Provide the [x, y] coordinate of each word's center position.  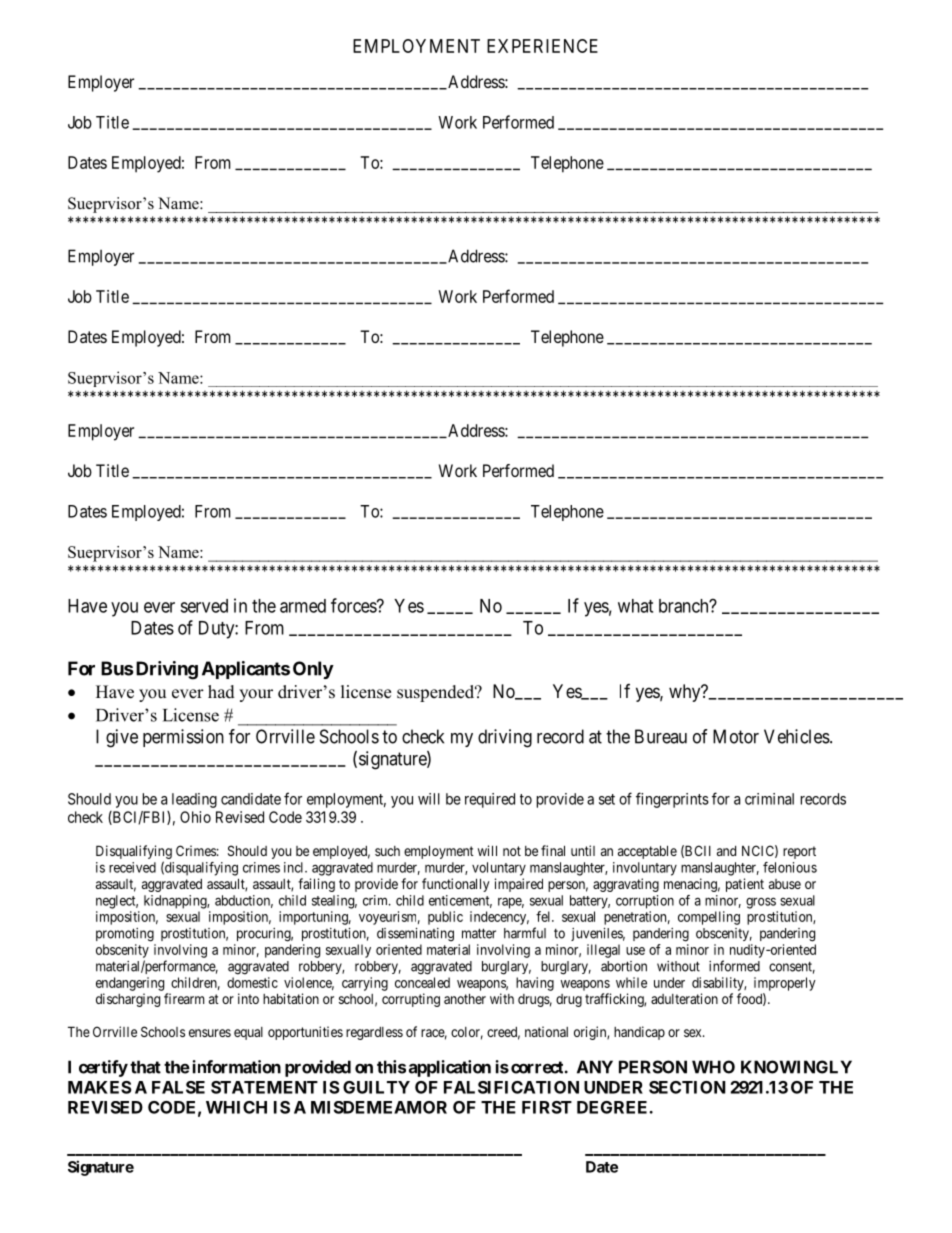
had [221, 692]
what [635, 606]
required [490, 800]
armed [303, 606]
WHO [713, 1067]
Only [313, 670]
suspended [437, 693]
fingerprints [672, 800]
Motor [736, 736]
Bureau [661, 736]
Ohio [195, 817]
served [204, 606]
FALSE [178, 1087]
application [450, 1068]
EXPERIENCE [542, 46]
